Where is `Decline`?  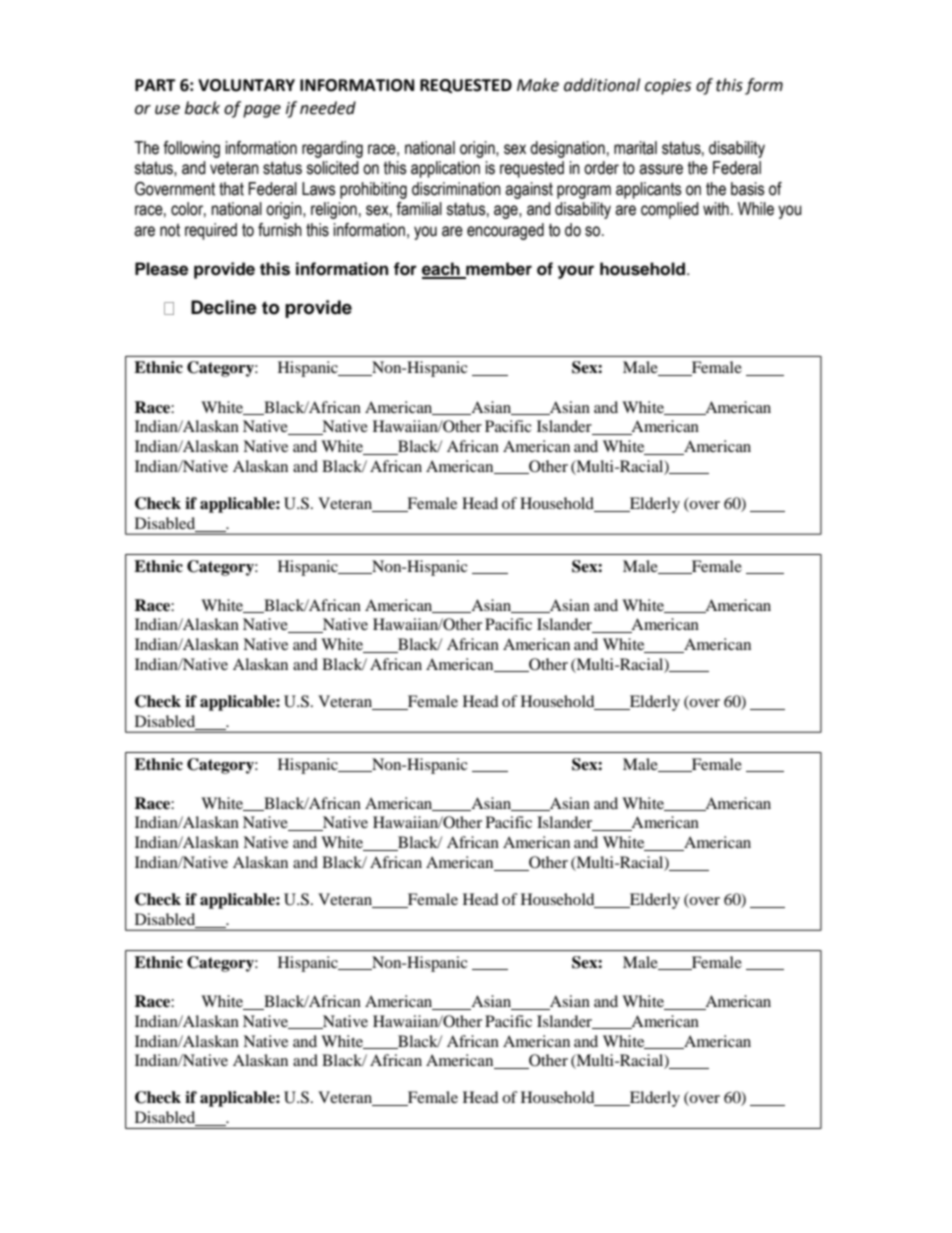 Decline is located at coordinates (224, 307).
